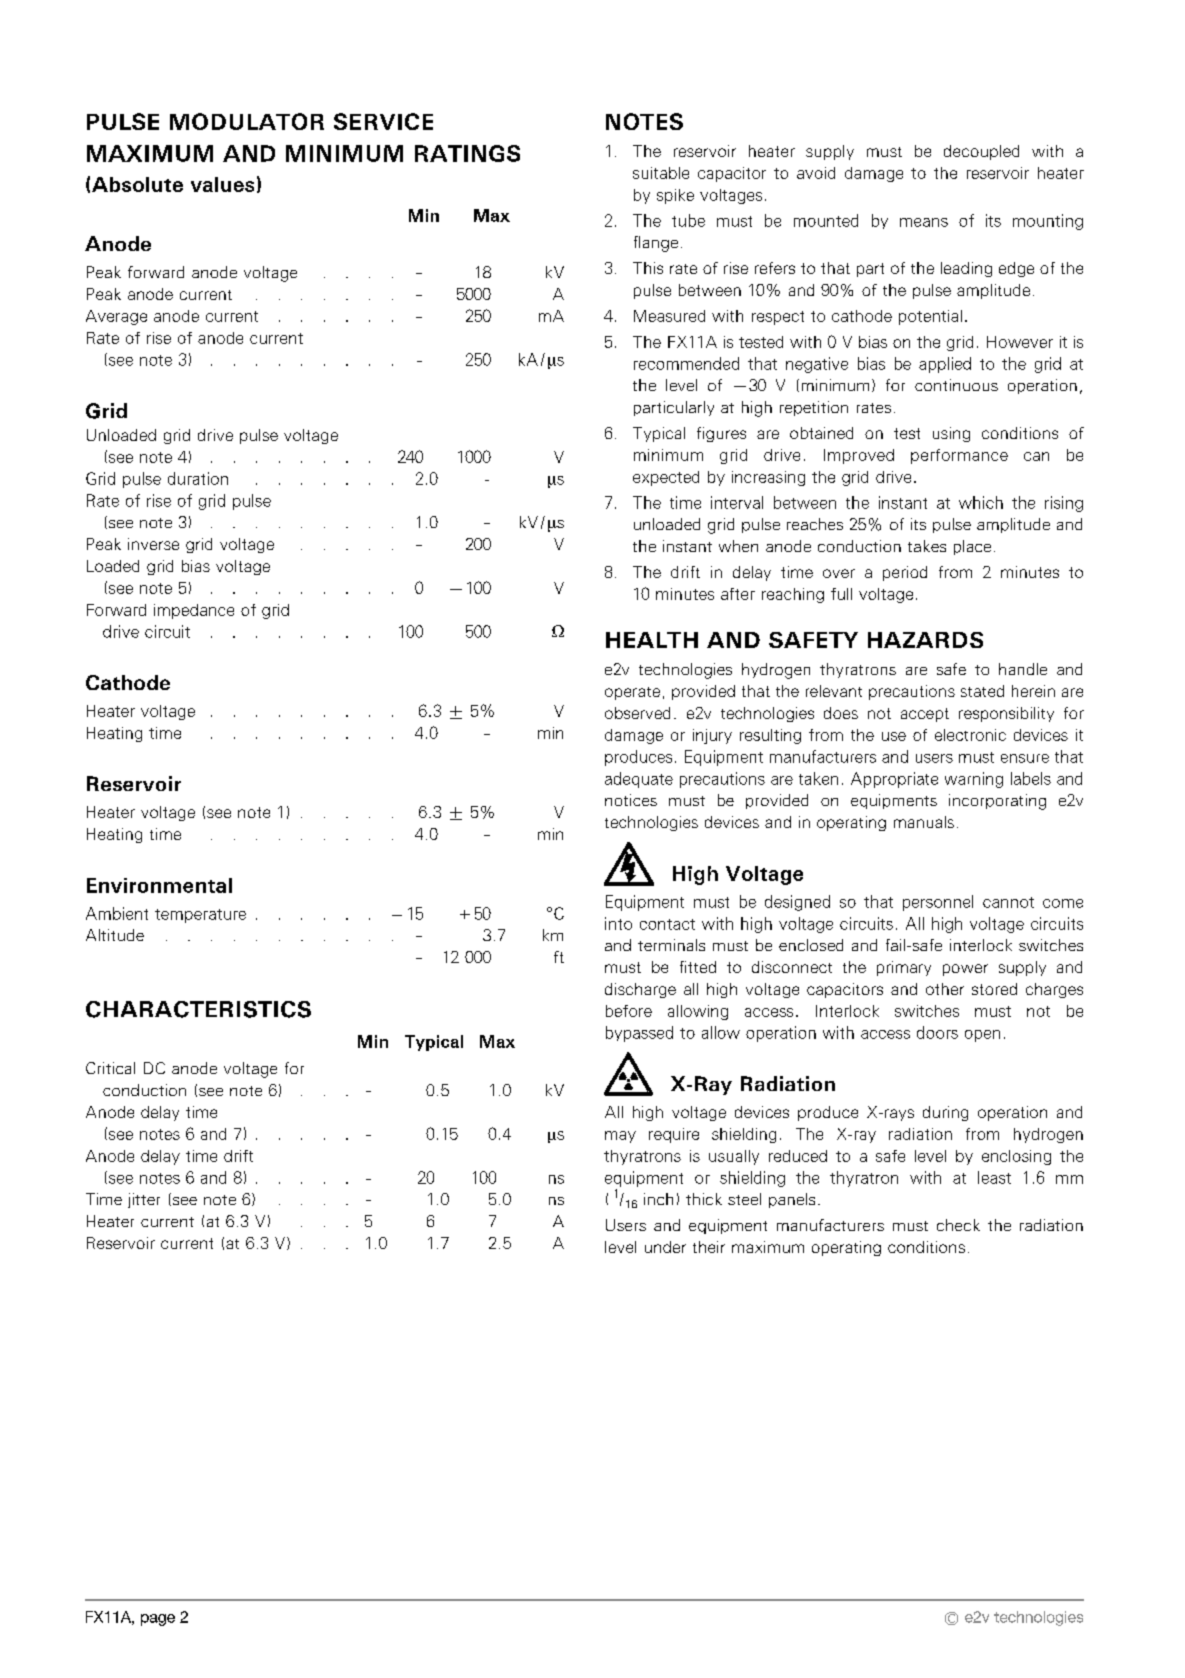 This document has width=1185, height=1678. What do you see at coordinates (618, 923) in the document?
I see `into` at bounding box center [618, 923].
